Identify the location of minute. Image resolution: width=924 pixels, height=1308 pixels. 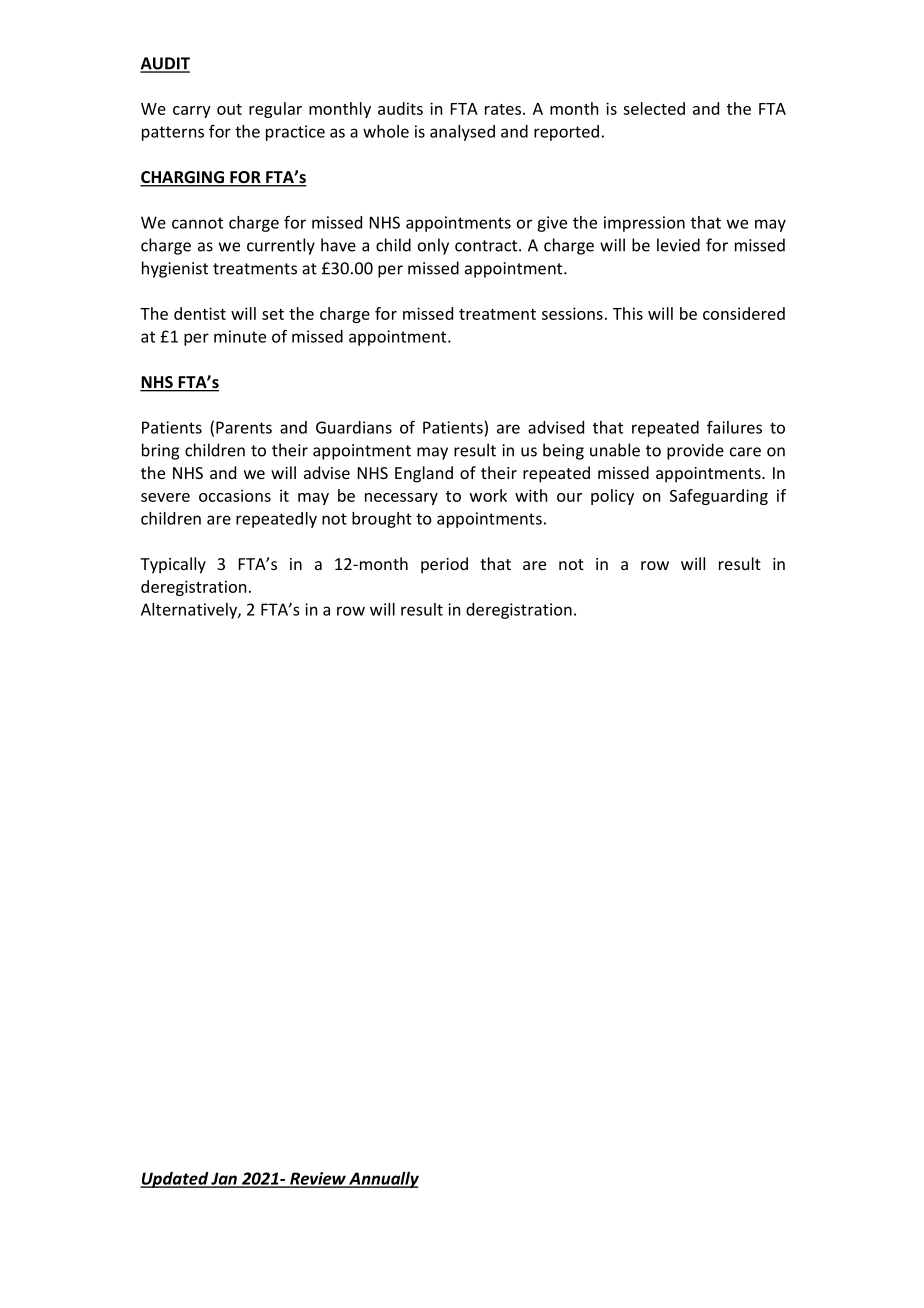
(240, 336).
